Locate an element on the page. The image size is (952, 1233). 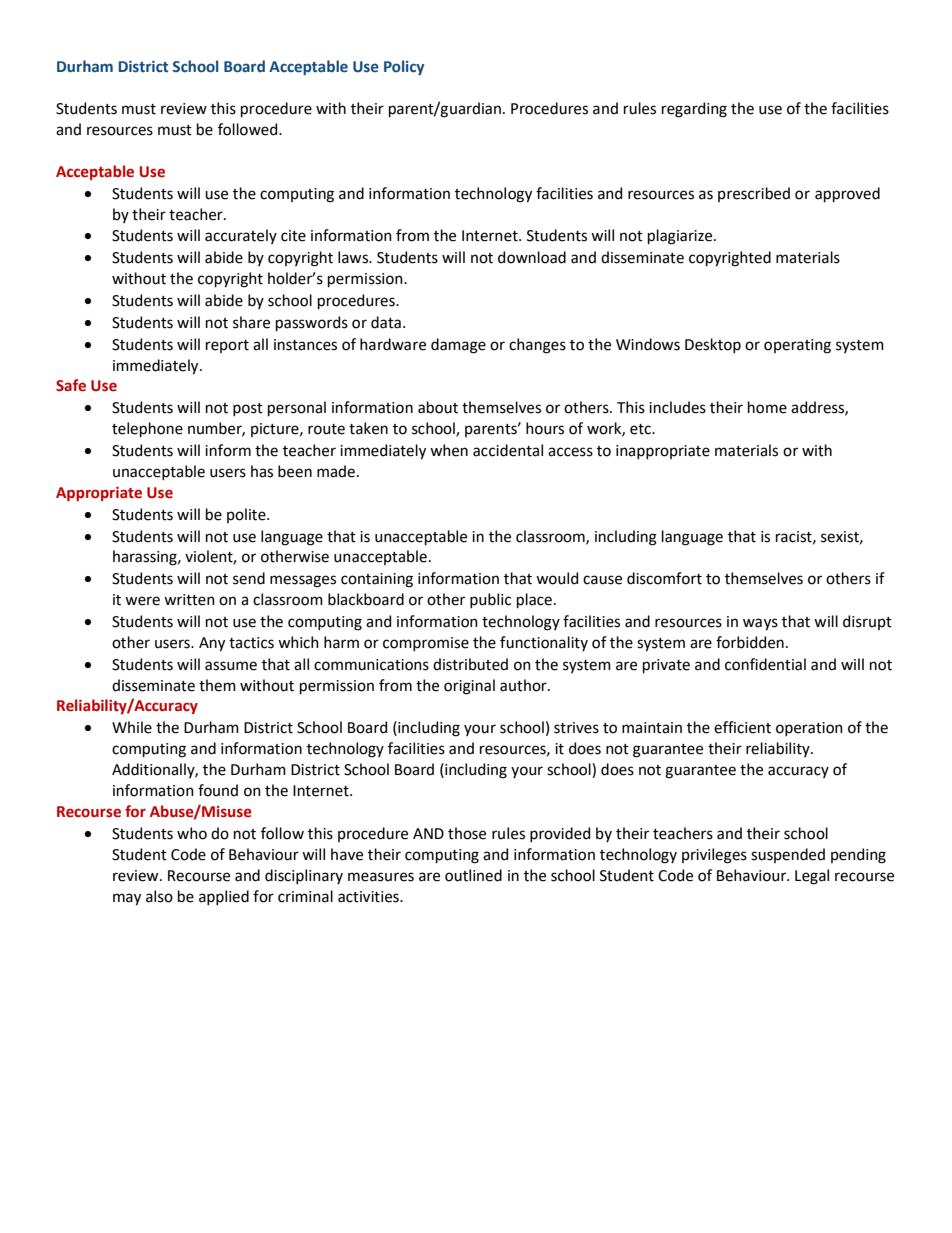
were is located at coordinates (142, 601).
